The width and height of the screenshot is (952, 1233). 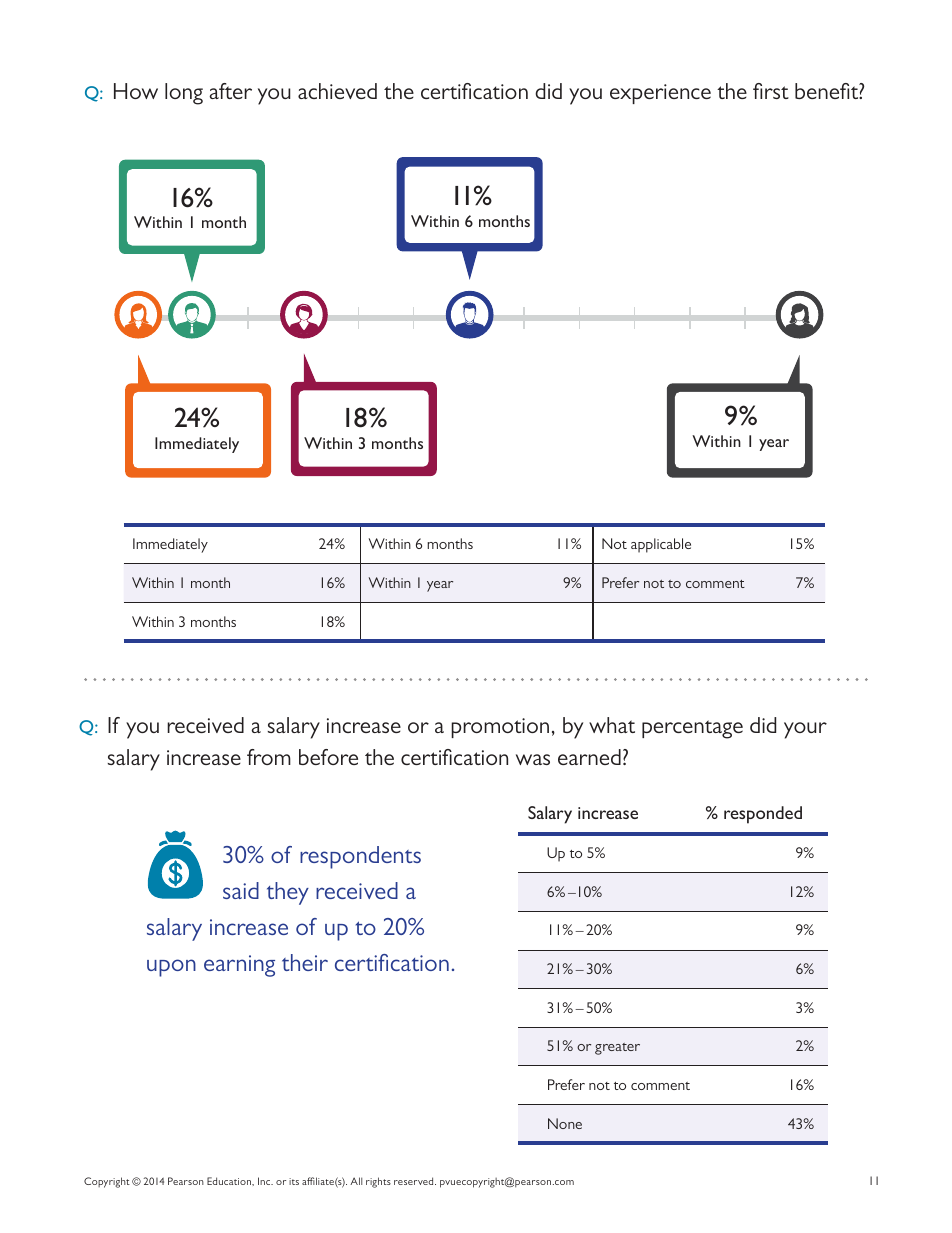 I want to click on applicable, so click(x=661, y=545).
